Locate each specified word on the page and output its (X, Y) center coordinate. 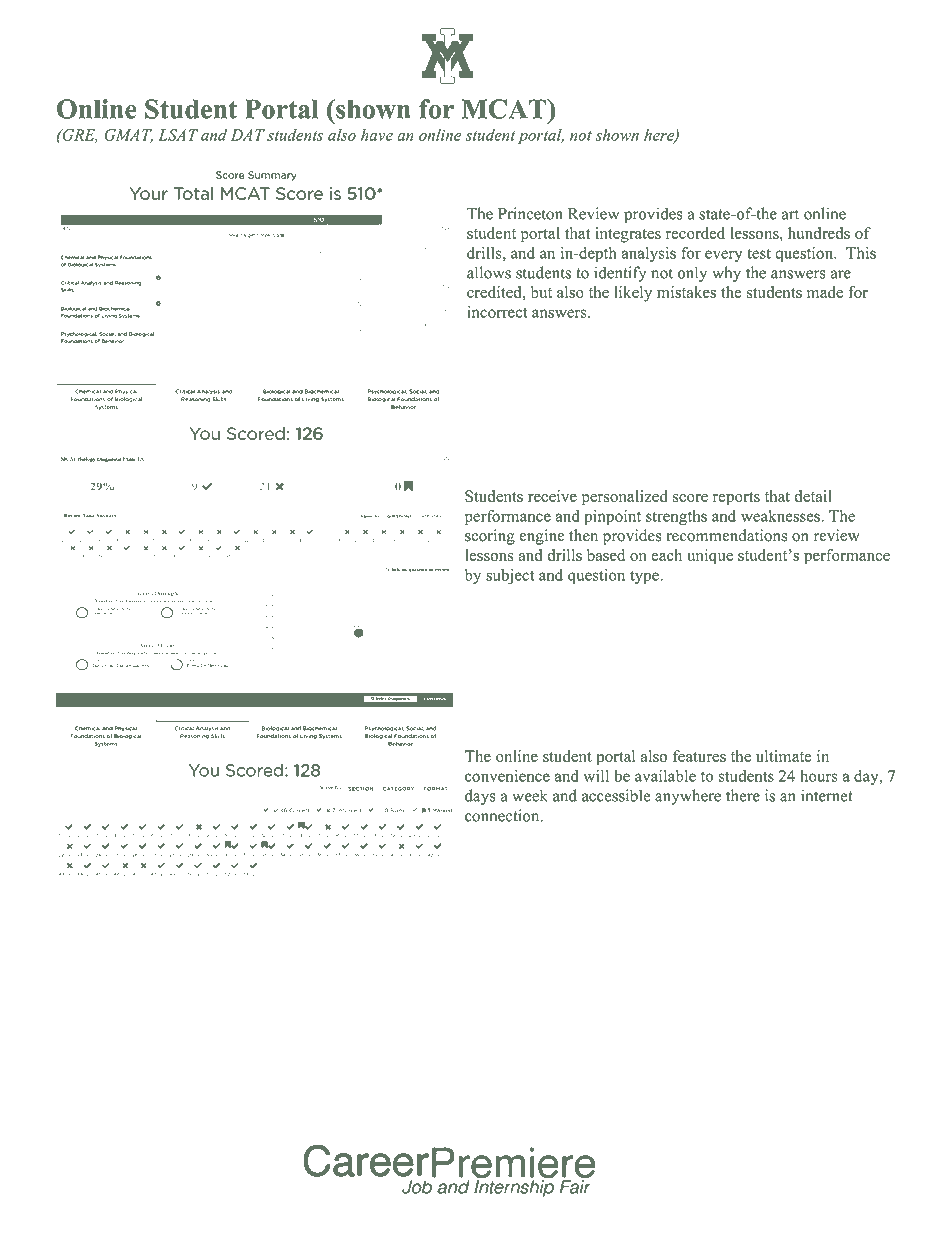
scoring (490, 537)
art (790, 214)
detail (813, 496)
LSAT (178, 135)
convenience (507, 776)
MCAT (505, 109)
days (480, 797)
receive (552, 496)
